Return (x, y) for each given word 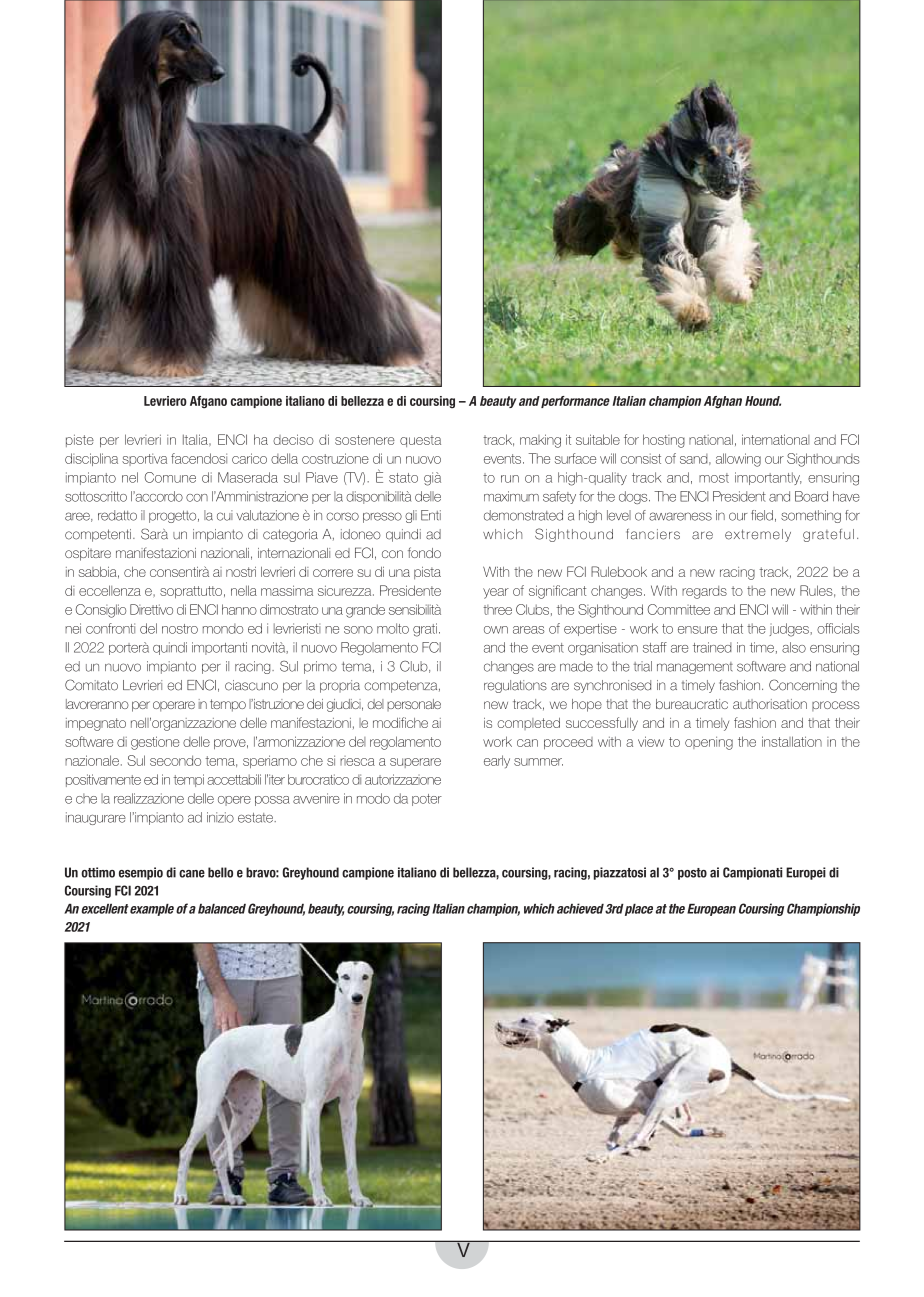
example (152, 910)
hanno (239, 609)
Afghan (723, 402)
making (540, 441)
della (284, 458)
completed (528, 724)
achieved (580, 908)
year (496, 593)
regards (704, 592)
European (711, 910)
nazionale (92, 760)
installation (792, 741)
